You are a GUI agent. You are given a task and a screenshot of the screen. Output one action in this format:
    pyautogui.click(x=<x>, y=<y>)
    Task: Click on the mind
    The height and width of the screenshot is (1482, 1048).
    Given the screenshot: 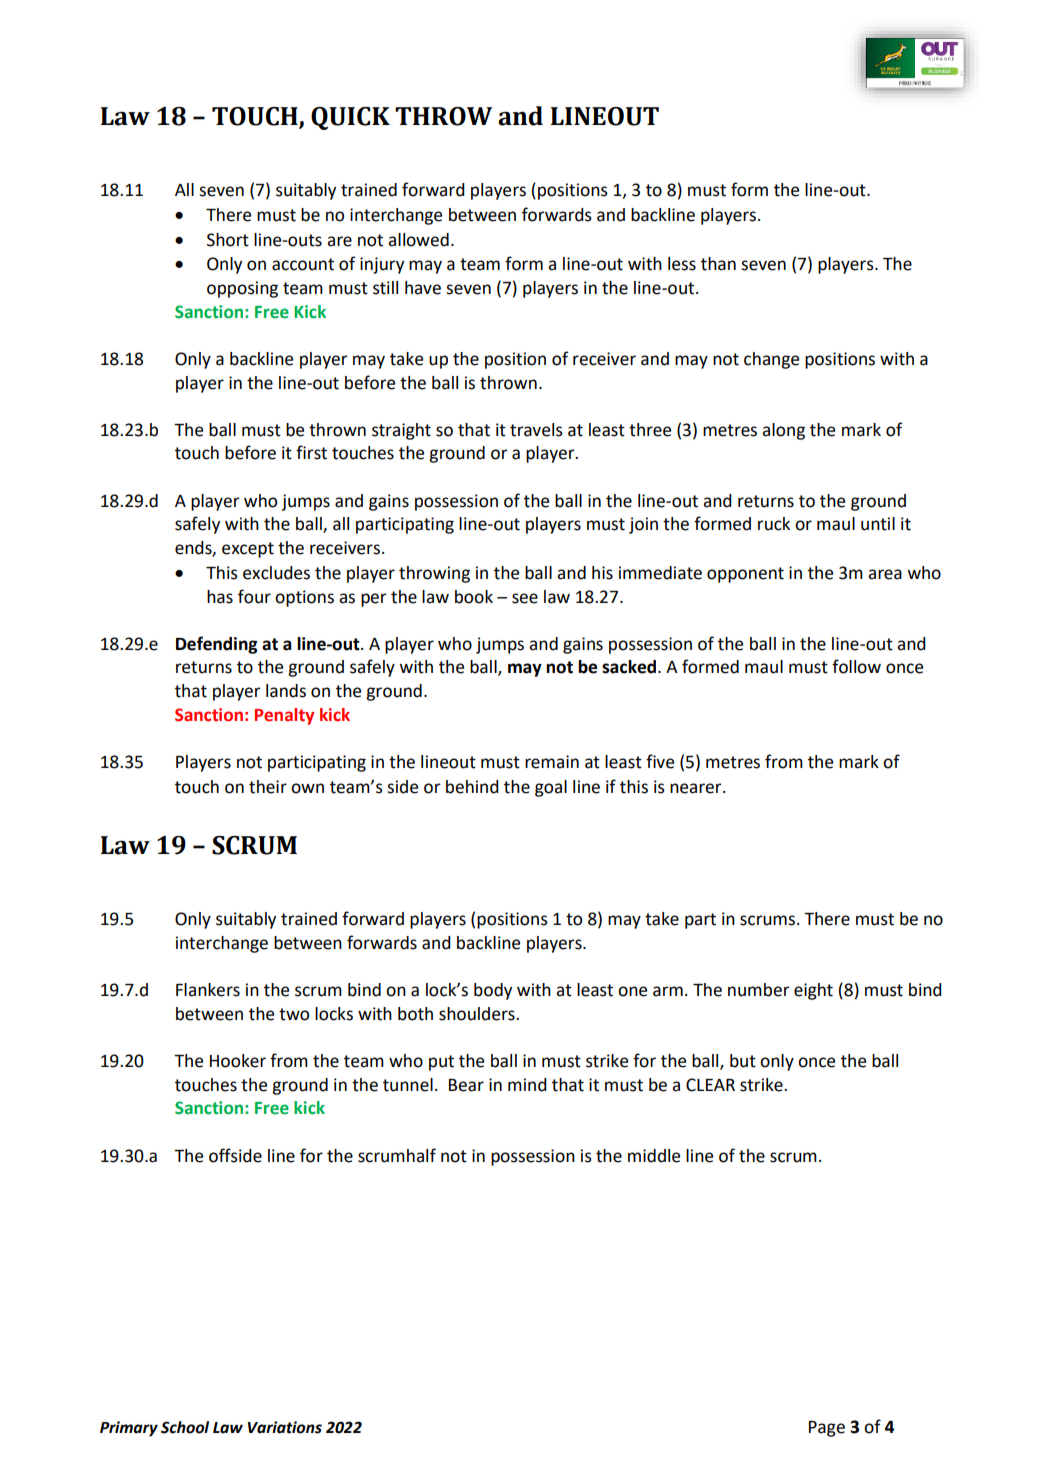 What is the action you would take?
    pyautogui.click(x=527, y=1085)
